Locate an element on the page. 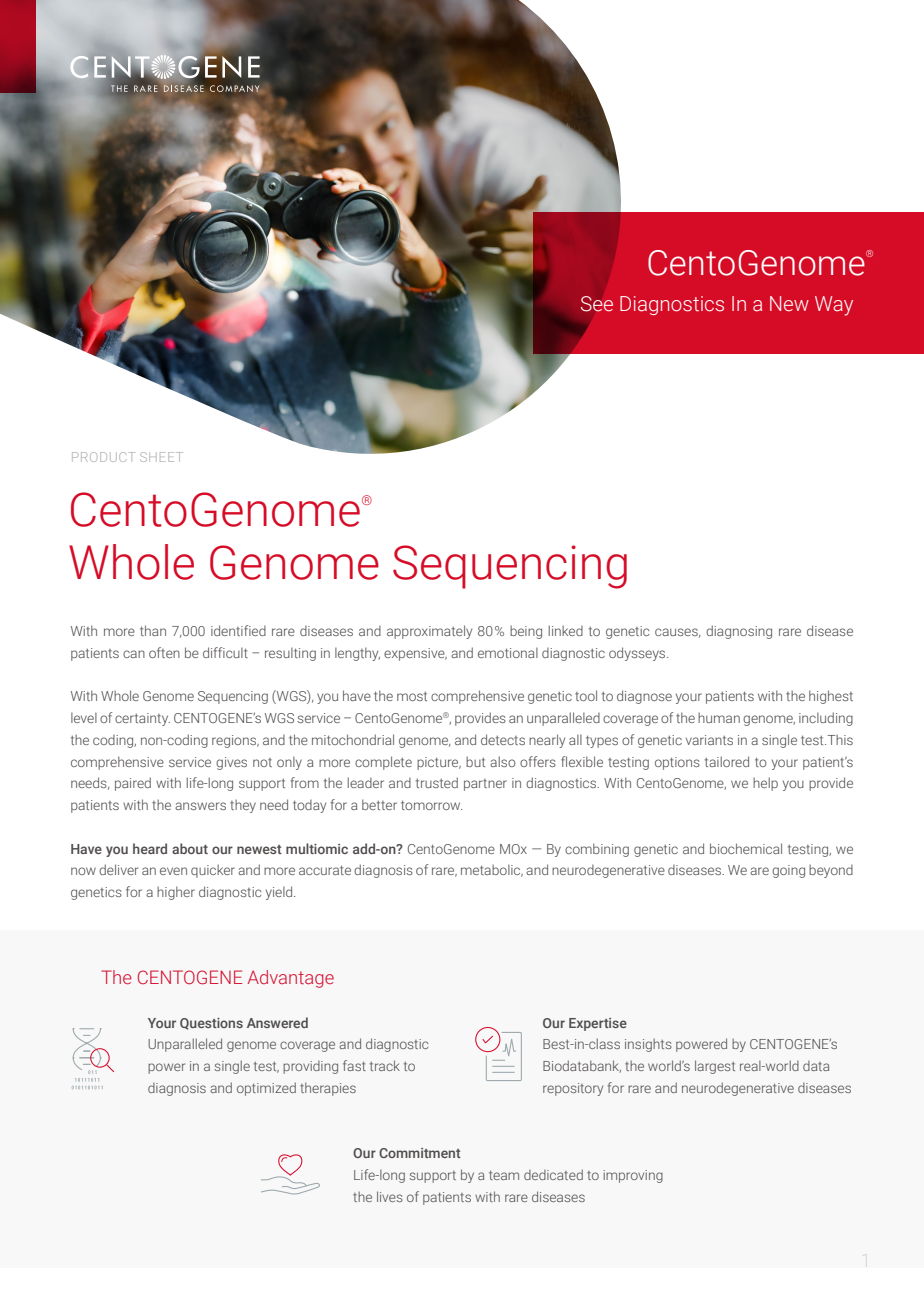 The image size is (924, 1308). Way is located at coordinates (834, 306).
